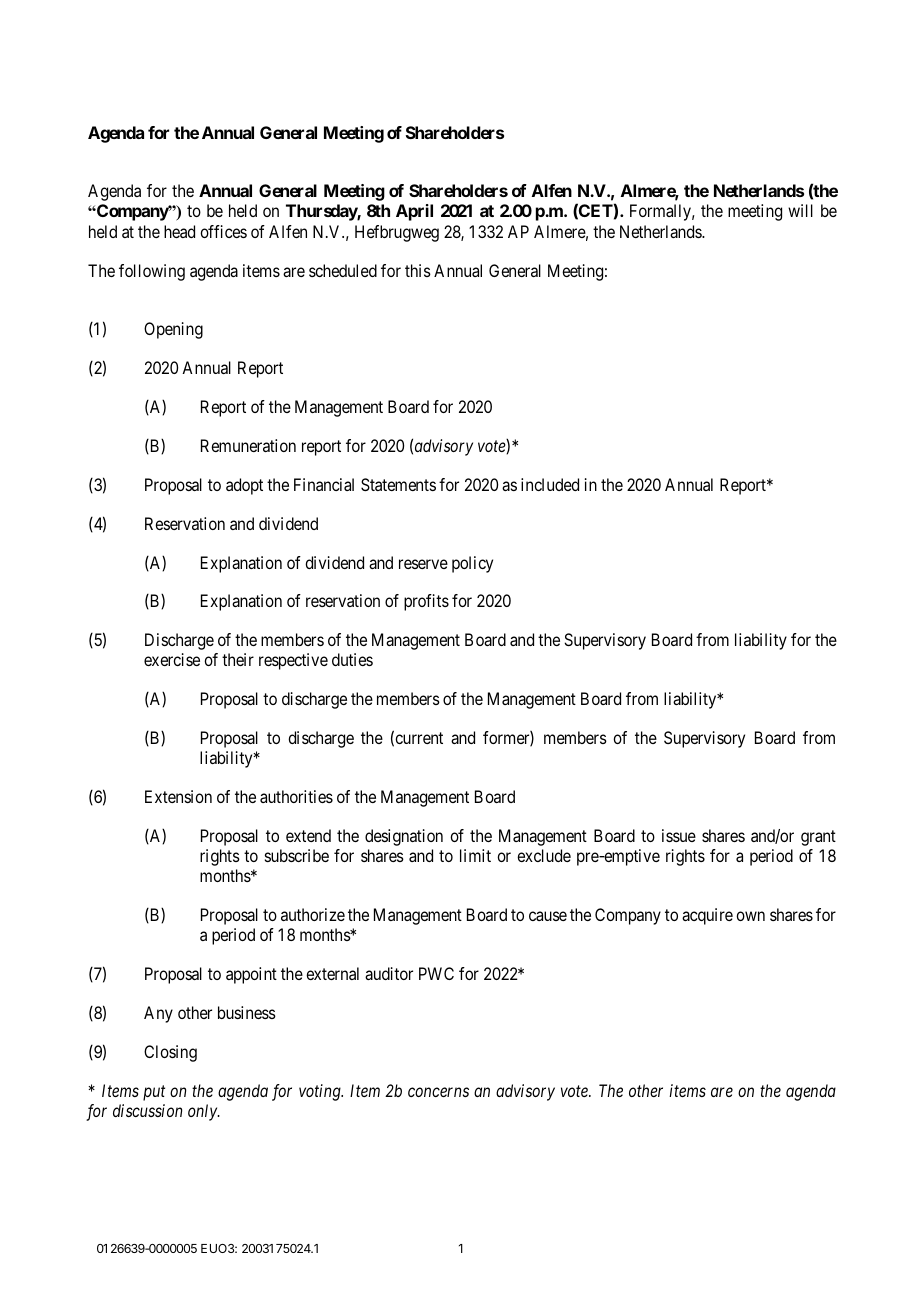 Image resolution: width=924 pixels, height=1308 pixels. What do you see at coordinates (223, 231) in the page?
I see `offices` at bounding box center [223, 231].
